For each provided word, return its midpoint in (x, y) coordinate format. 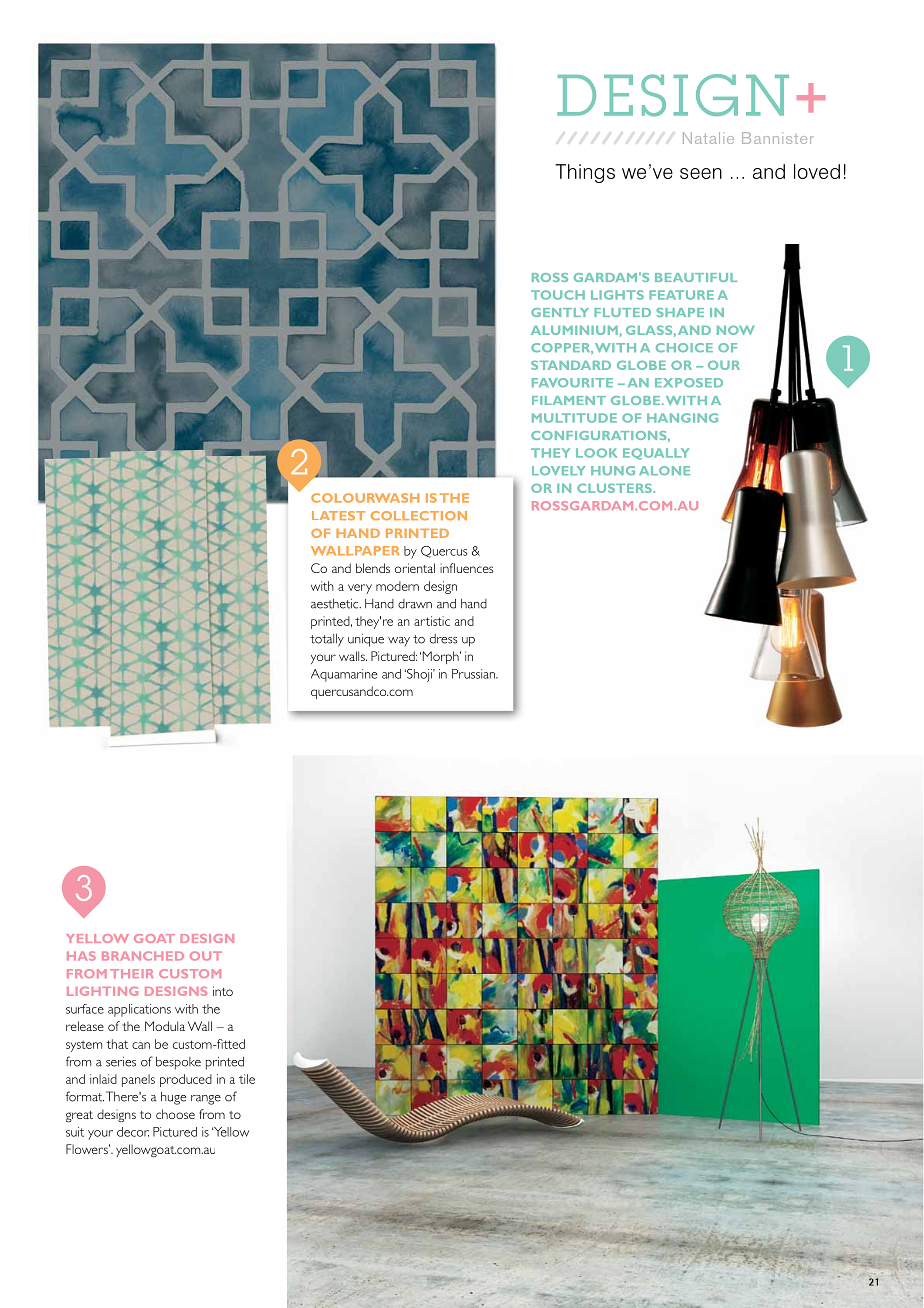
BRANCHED (143, 956)
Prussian (474, 674)
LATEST (338, 516)
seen (701, 173)
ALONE (664, 470)
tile (247, 1079)
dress (444, 639)
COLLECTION (419, 516)
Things (585, 173)
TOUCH (558, 295)
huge (173, 1098)
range (206, 1100)
